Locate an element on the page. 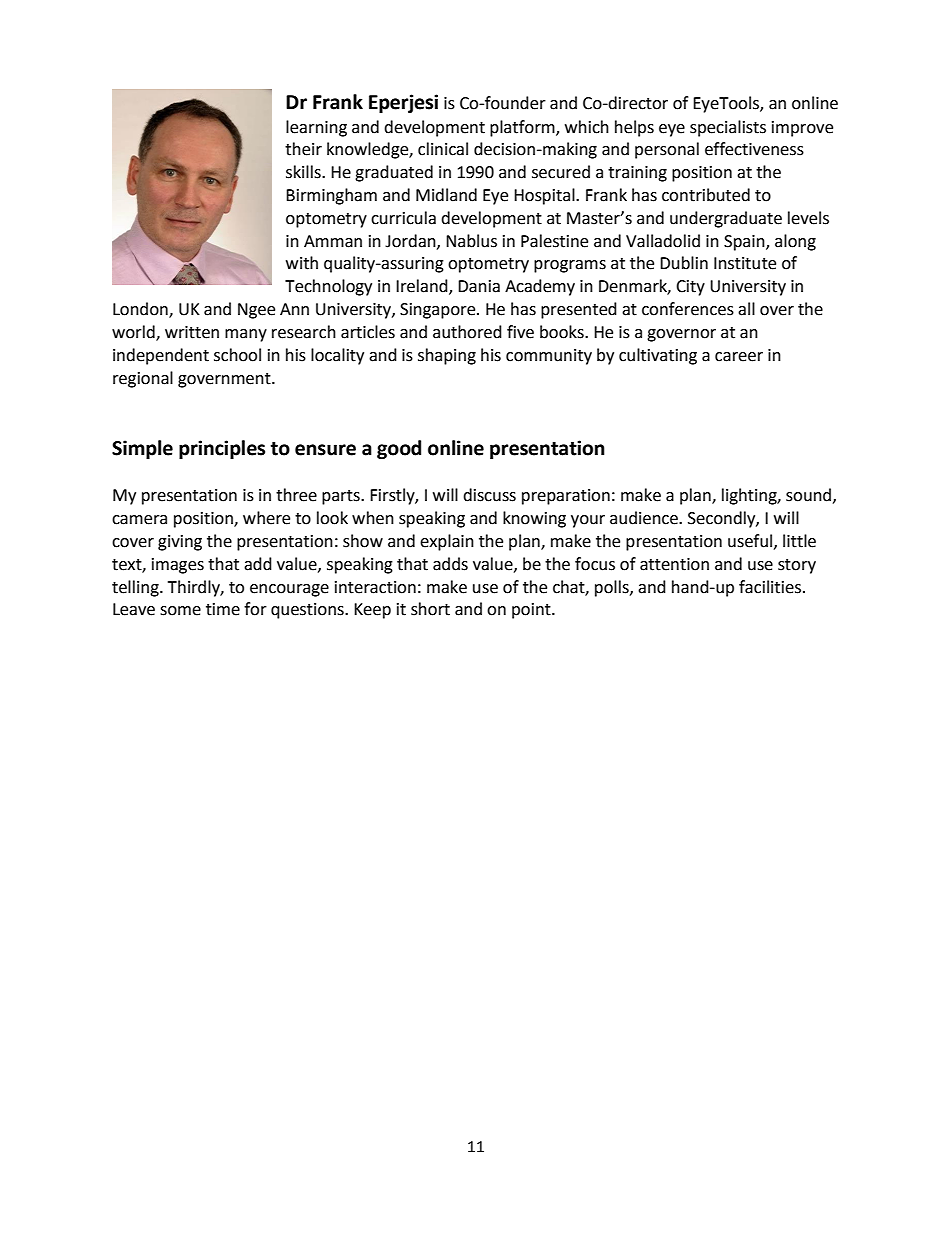  discuss is located at coordinates (489, 495).
